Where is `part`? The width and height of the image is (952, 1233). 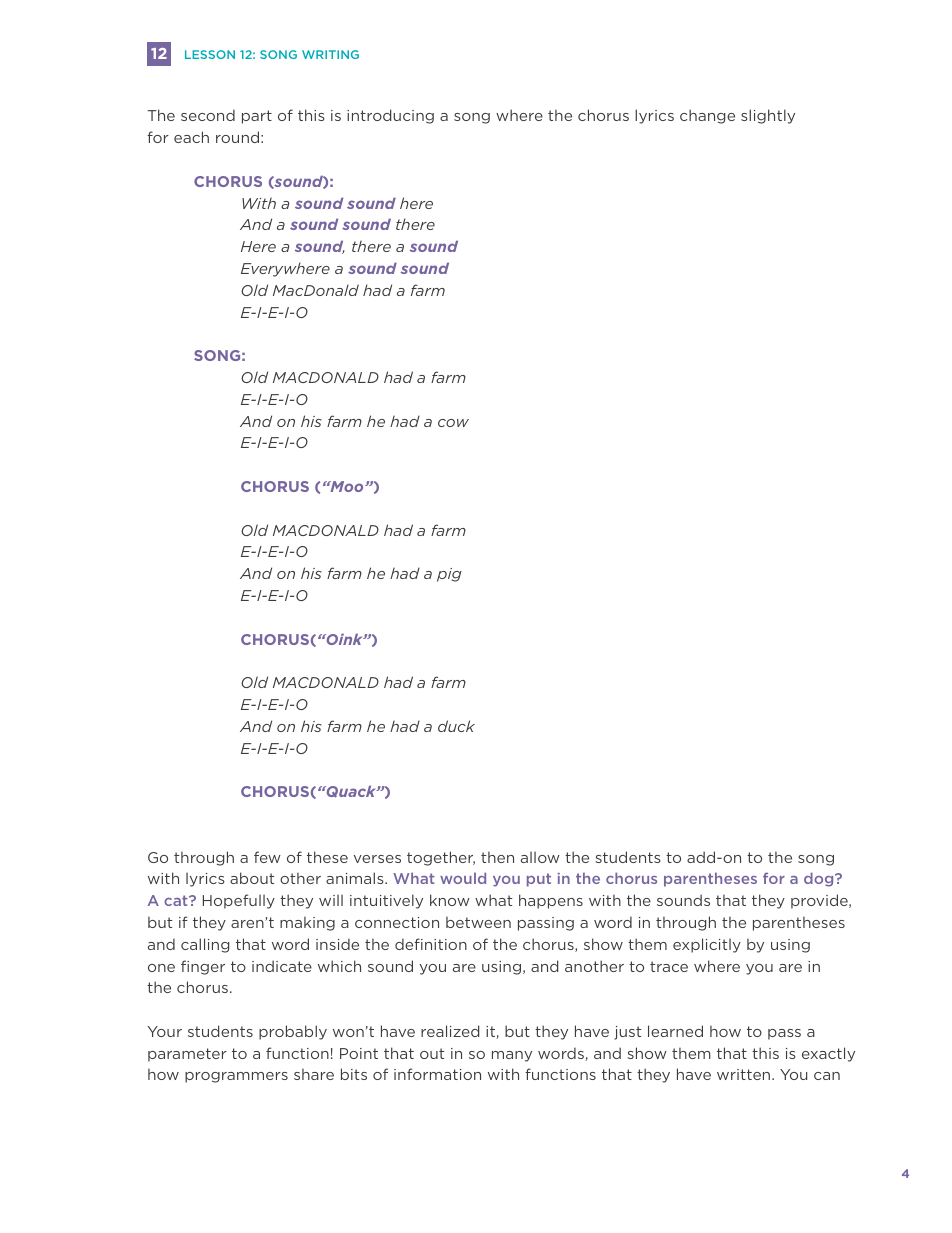
part is located at coordinates (257, 117).
